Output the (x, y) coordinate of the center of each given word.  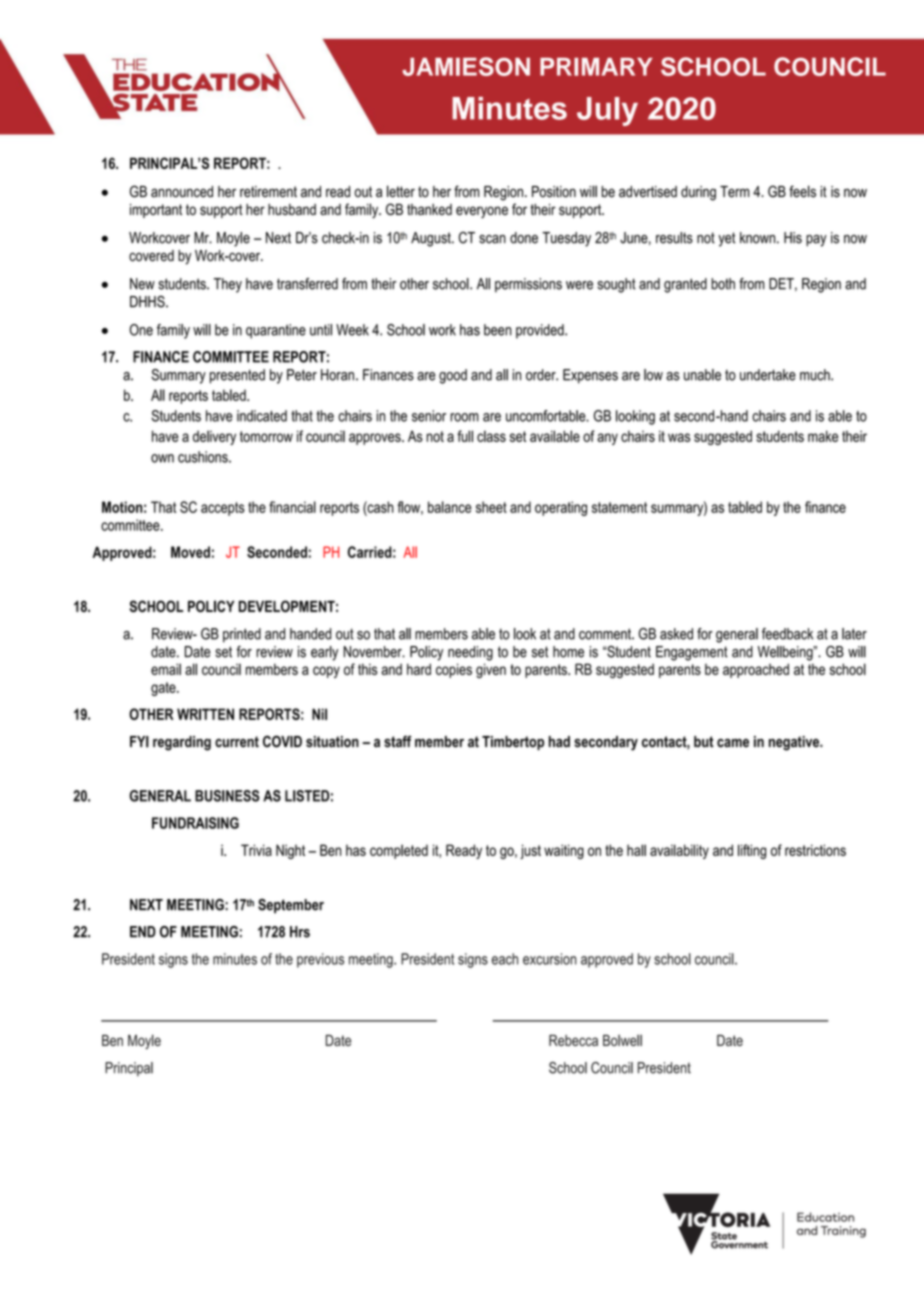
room (464, 417)
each (505, 959)
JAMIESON (466, 66)
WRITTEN (205, 714)
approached (756, 670)
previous (320, 960)
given (491, 670)
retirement (268, 192)
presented (237, 376)
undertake (768, 375)
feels (802, 191)
